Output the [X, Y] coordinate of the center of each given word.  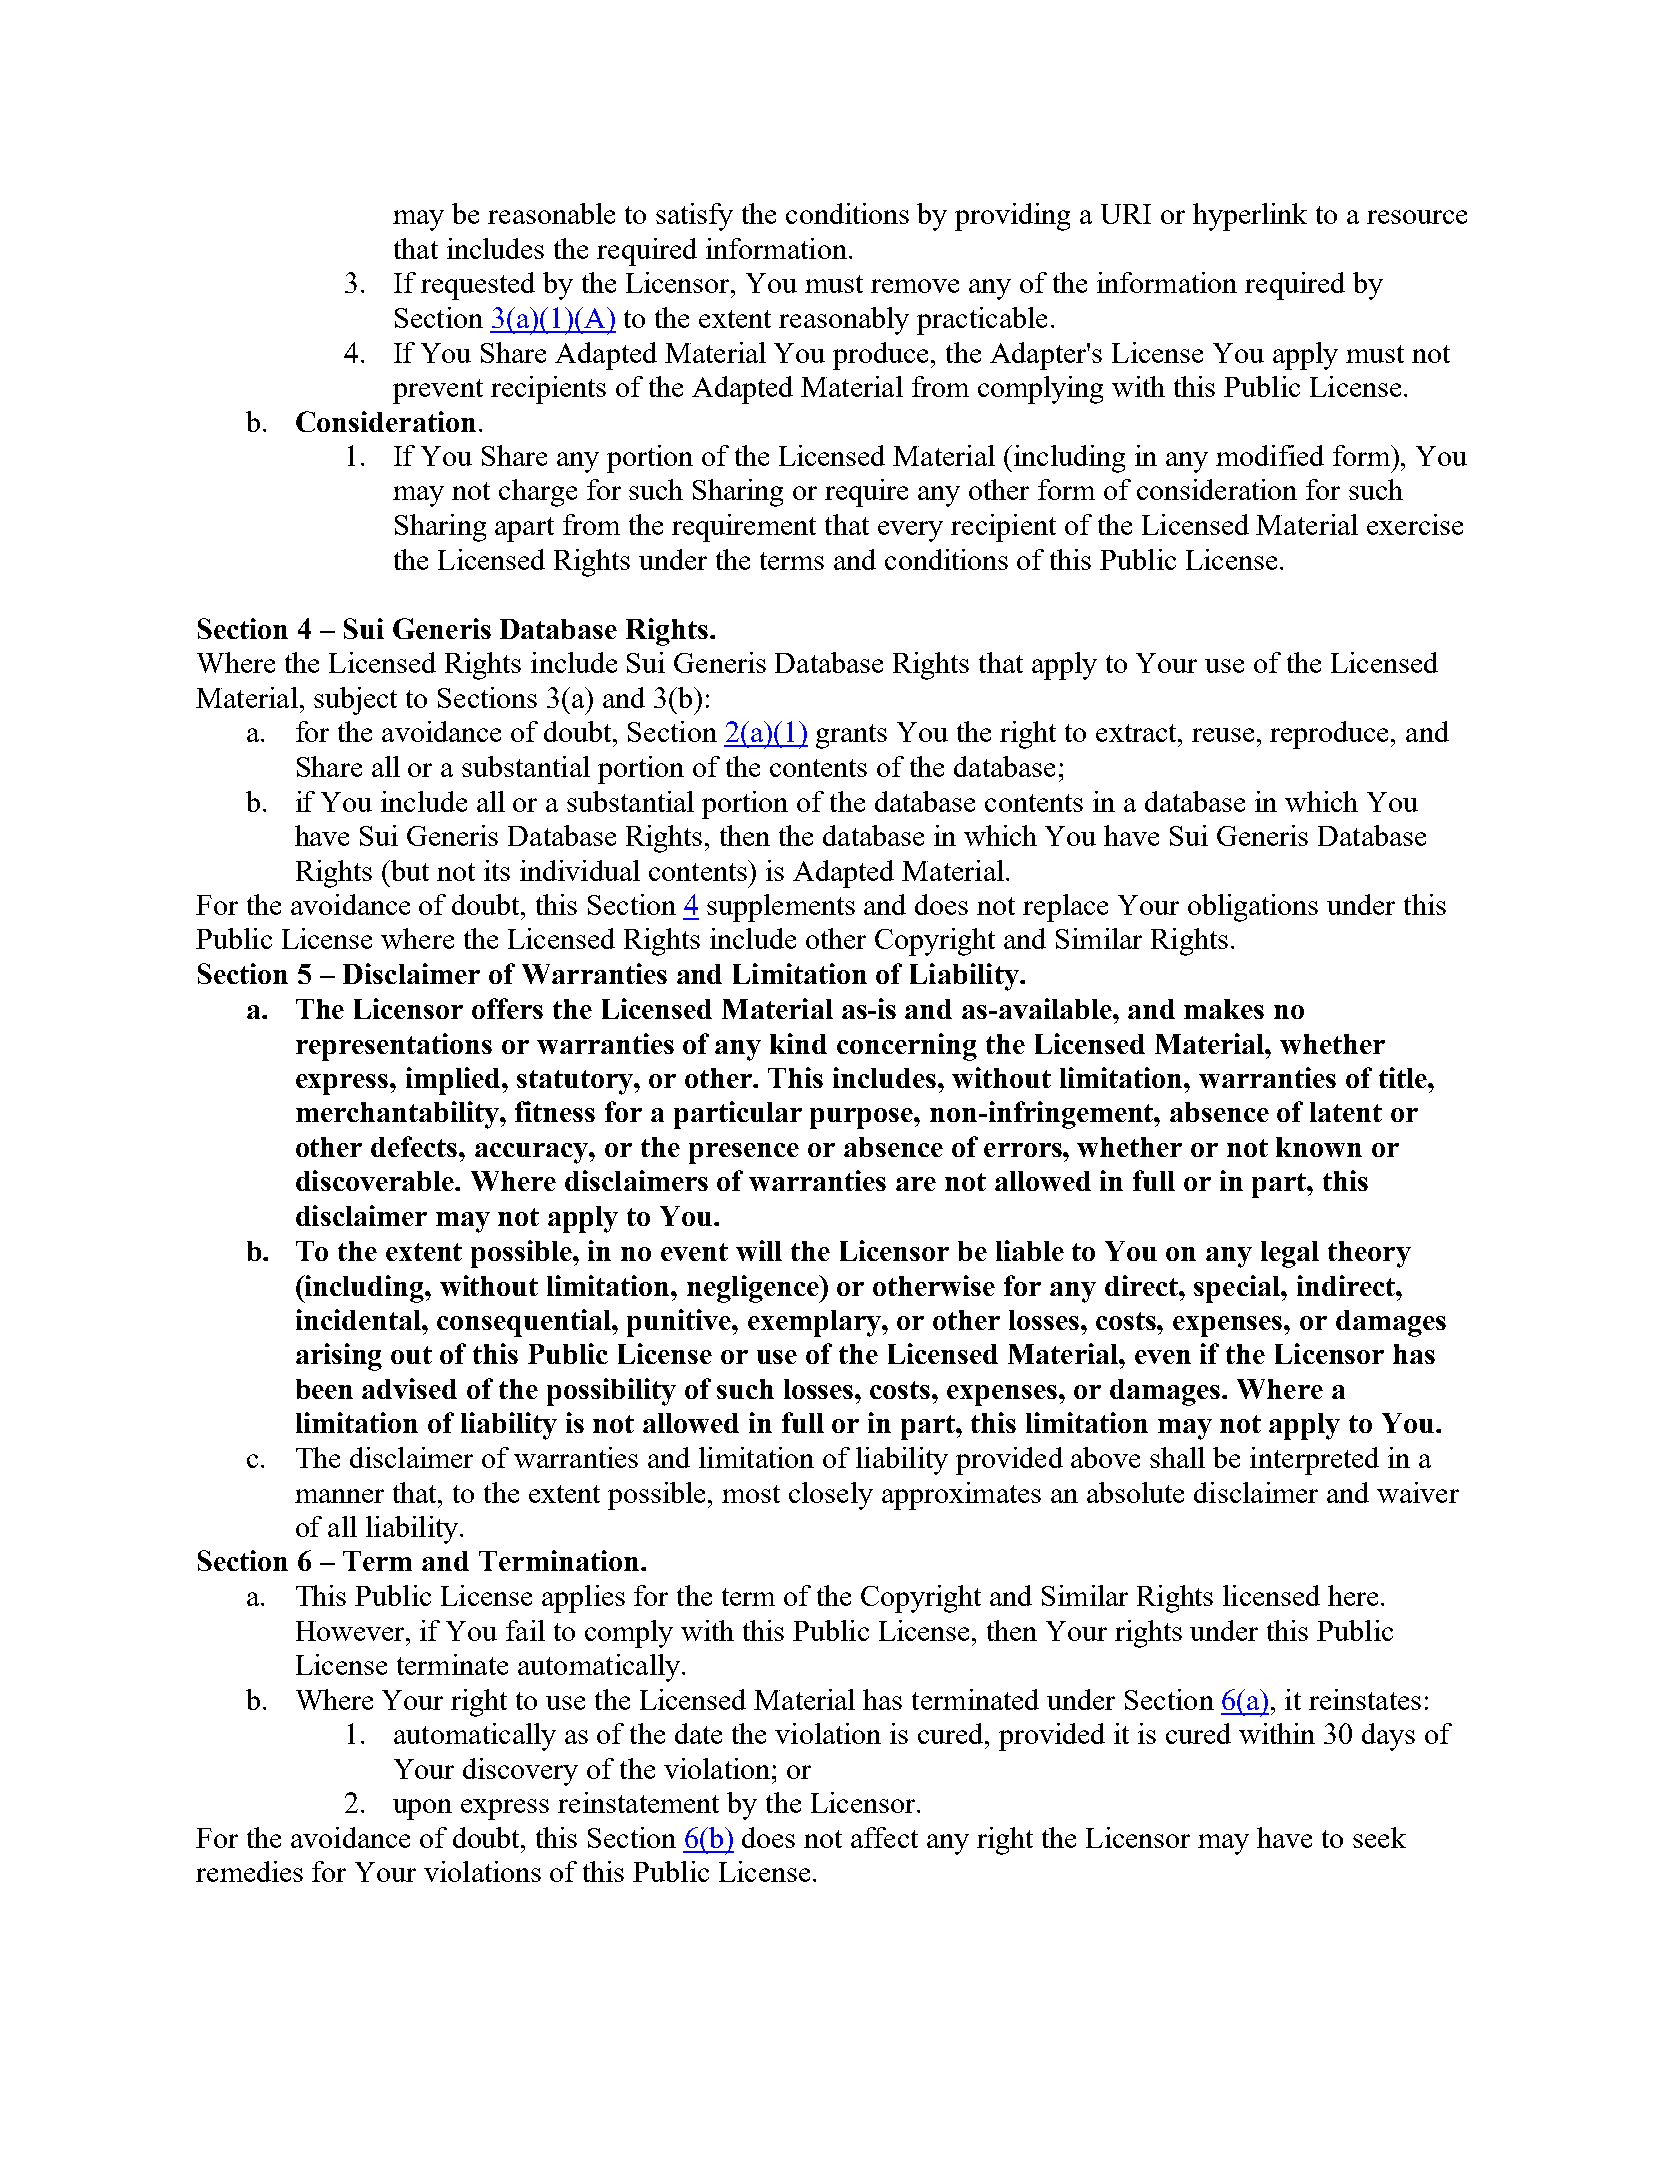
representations [394, 1047]
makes [1224, 1009]
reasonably [844, 321]
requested [478, 286]
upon [422, 1809]
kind [798, 1043]
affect [884, 1837]
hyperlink [1250, 217]
